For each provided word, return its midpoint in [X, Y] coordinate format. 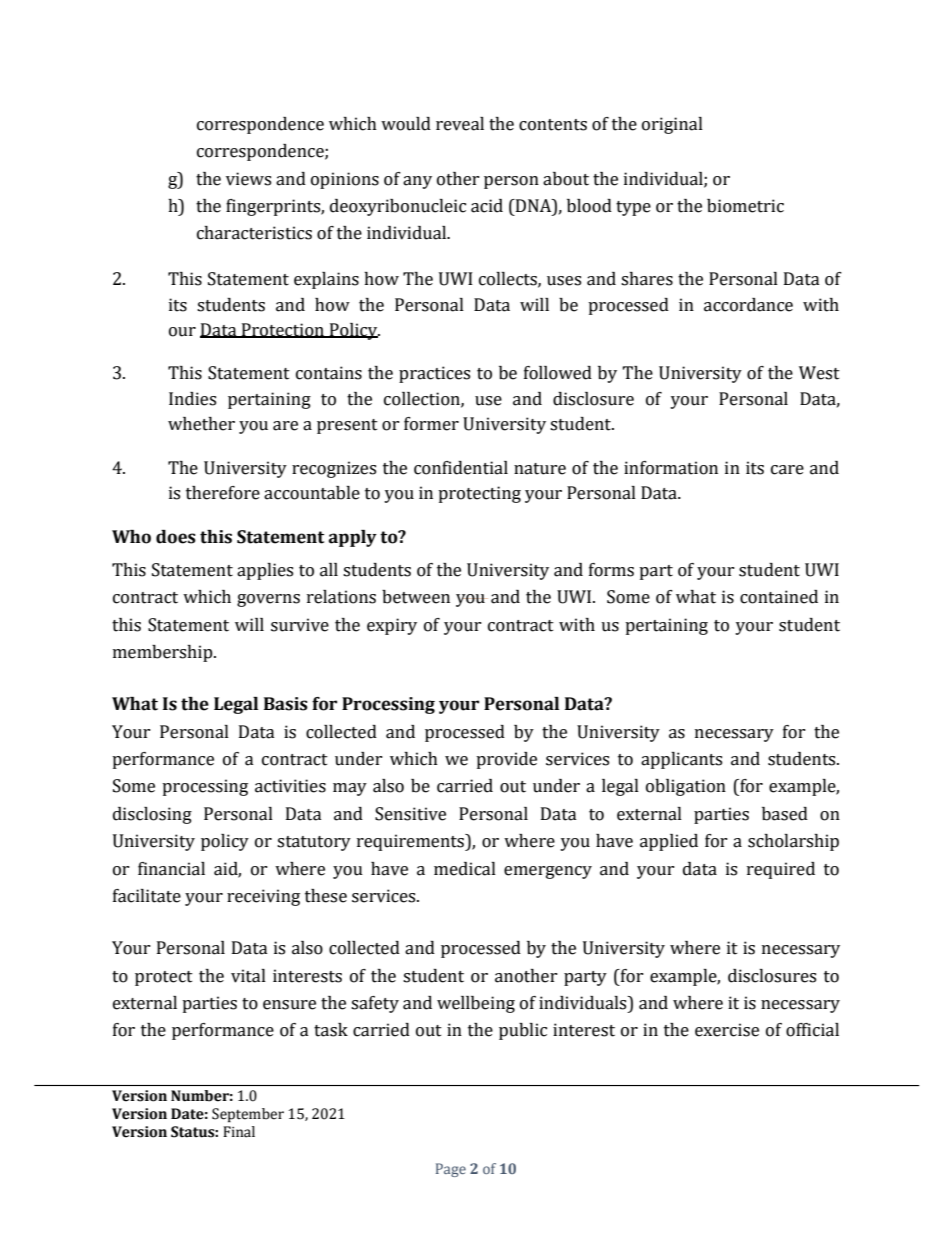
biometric [745, 206]
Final [239, 1132]
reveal [460, 124]
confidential [461, 468]
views [248, 179]
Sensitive [410, 814]
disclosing [152, 815]
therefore [223, 493]
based [785, 814]
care [787, 470]
